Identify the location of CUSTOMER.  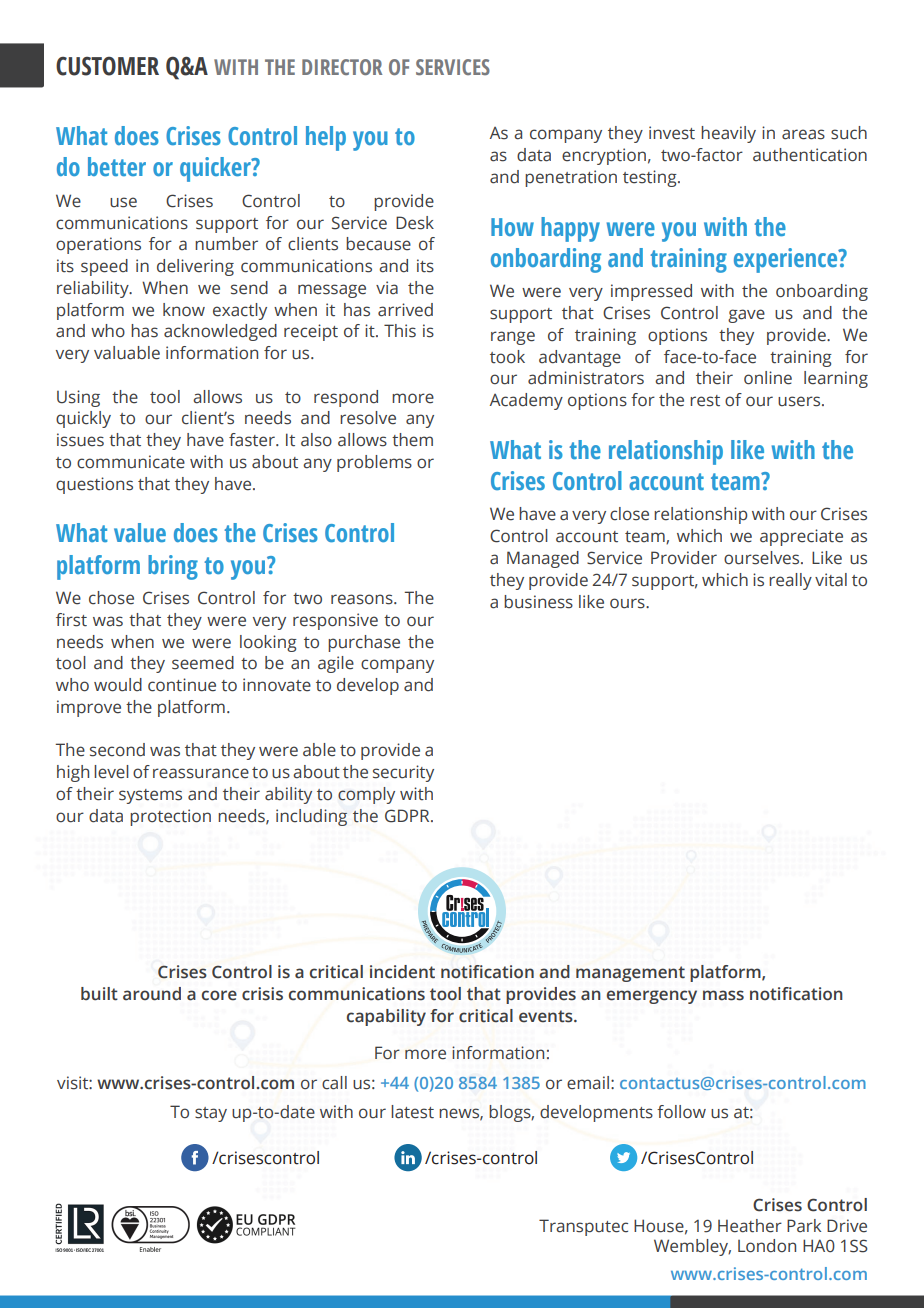
(107, 66).
